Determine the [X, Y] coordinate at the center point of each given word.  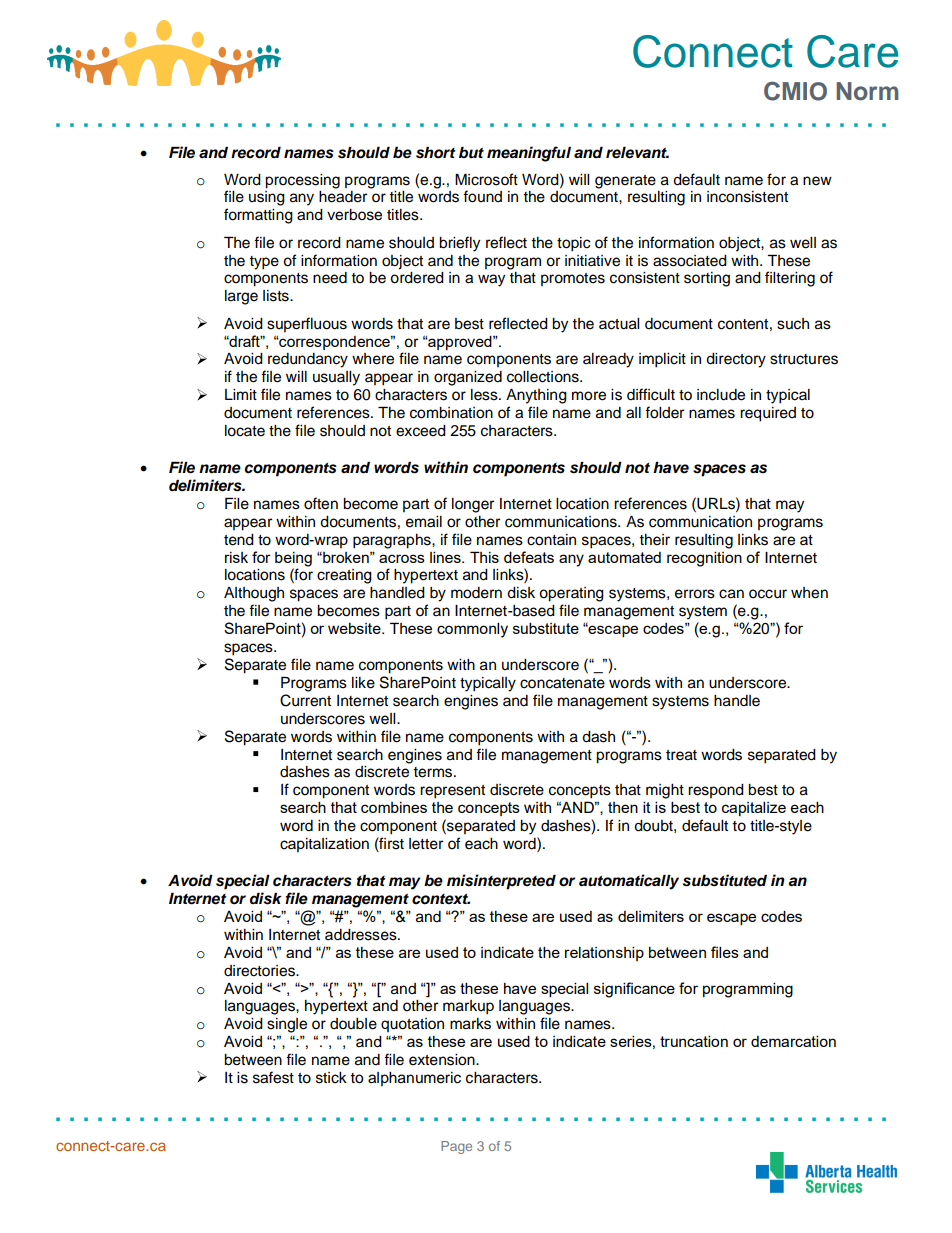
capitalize [754, 808]
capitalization [324, 845]
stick [331, 1078]
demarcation [793, 1041]
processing [302, 181]
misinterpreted [501, 882]
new [817, 181]
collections [544, 377]
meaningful [529, 154]
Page [456, 1147]
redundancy [308, 360]
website [355, 628]
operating [571, 594]
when [809, 593]
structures [804, 359]
